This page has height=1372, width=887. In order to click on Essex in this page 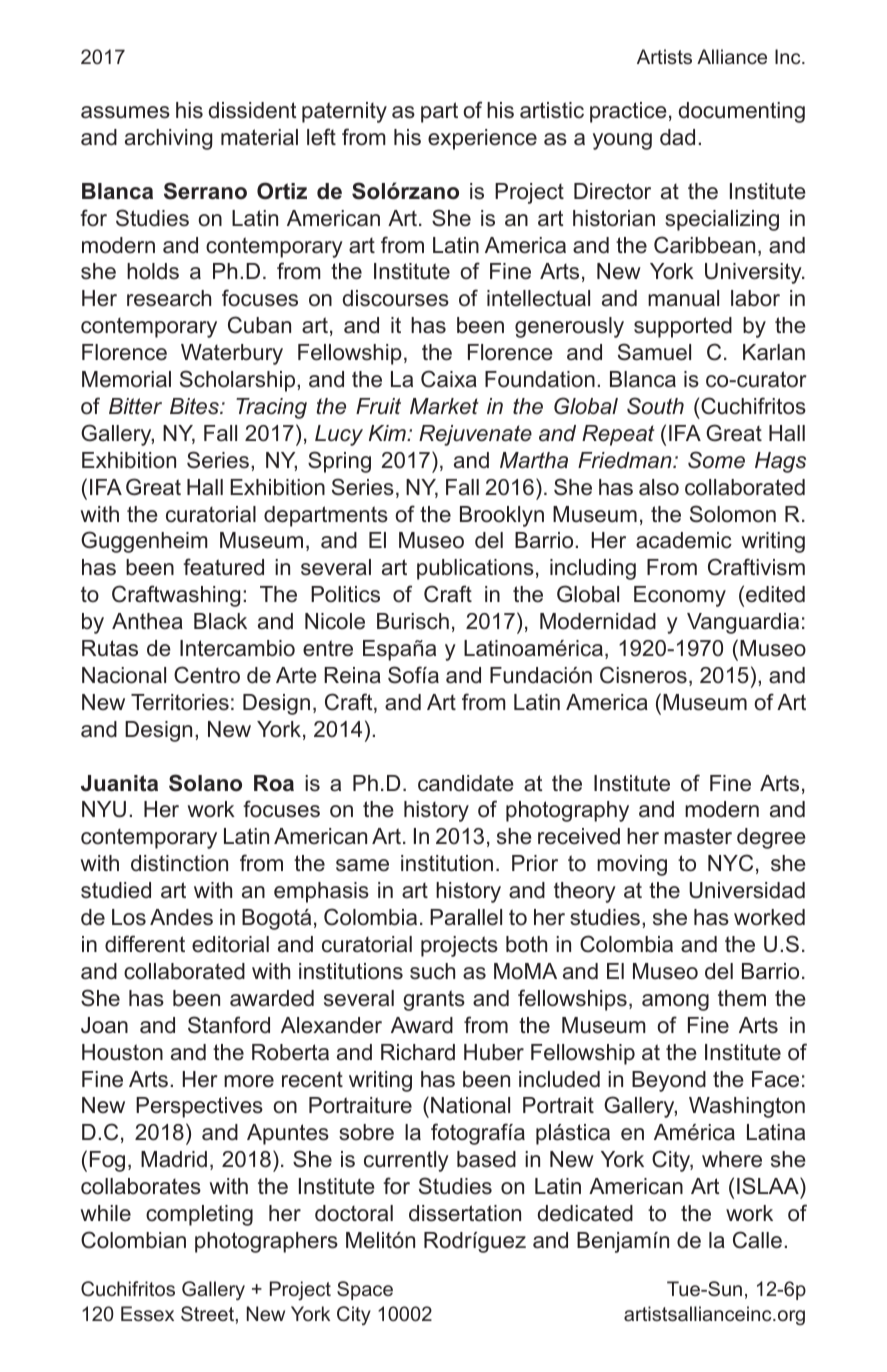, I will do `click(147, 1313)`.
